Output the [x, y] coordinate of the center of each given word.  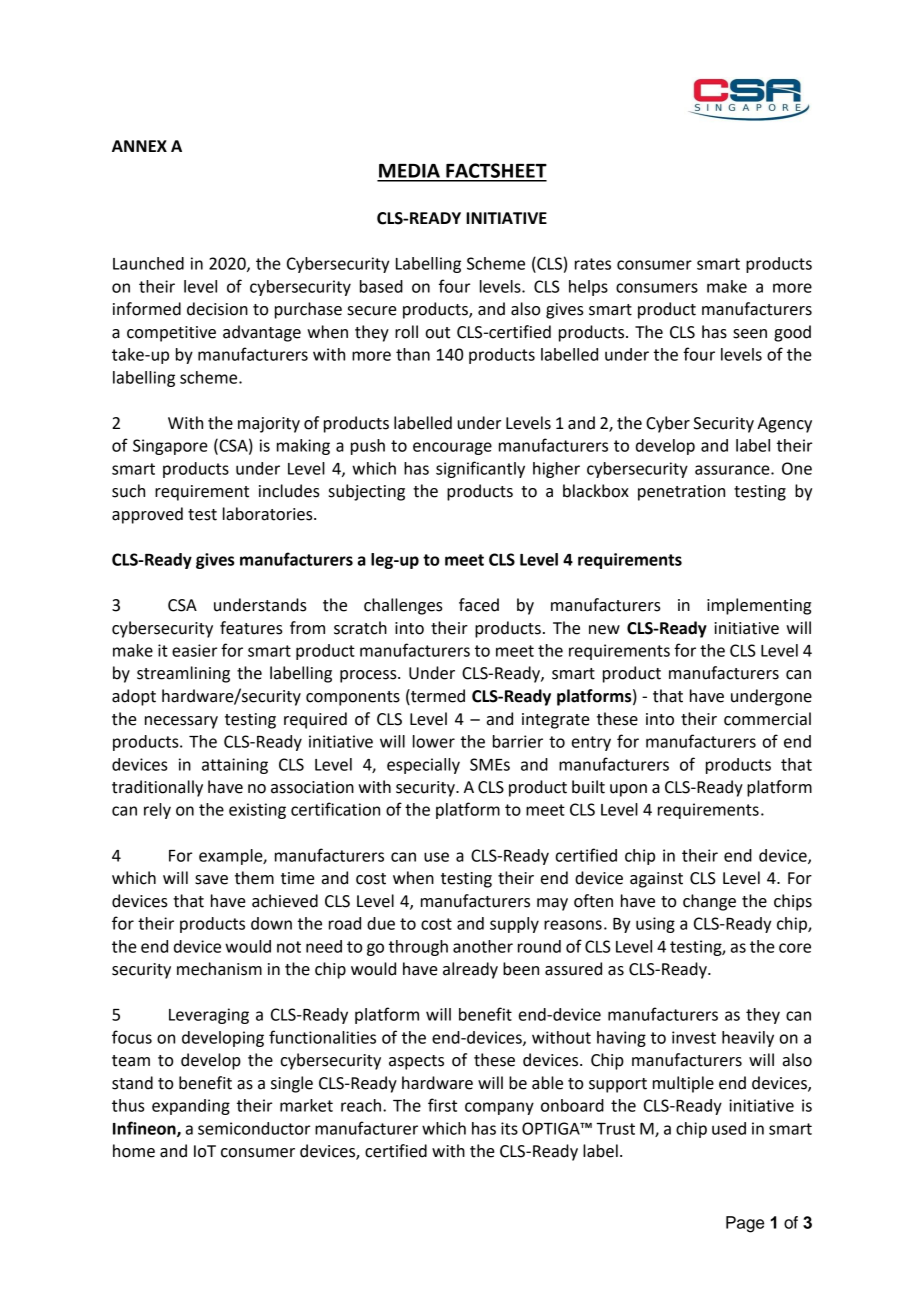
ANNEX [139, 146]
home [134, 1151]
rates [593, 264]
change [709, 902]
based [381, 286]
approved [147, 515]
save [211, 880]
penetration [681, 493]
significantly [480, 469]
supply [514, 925]
